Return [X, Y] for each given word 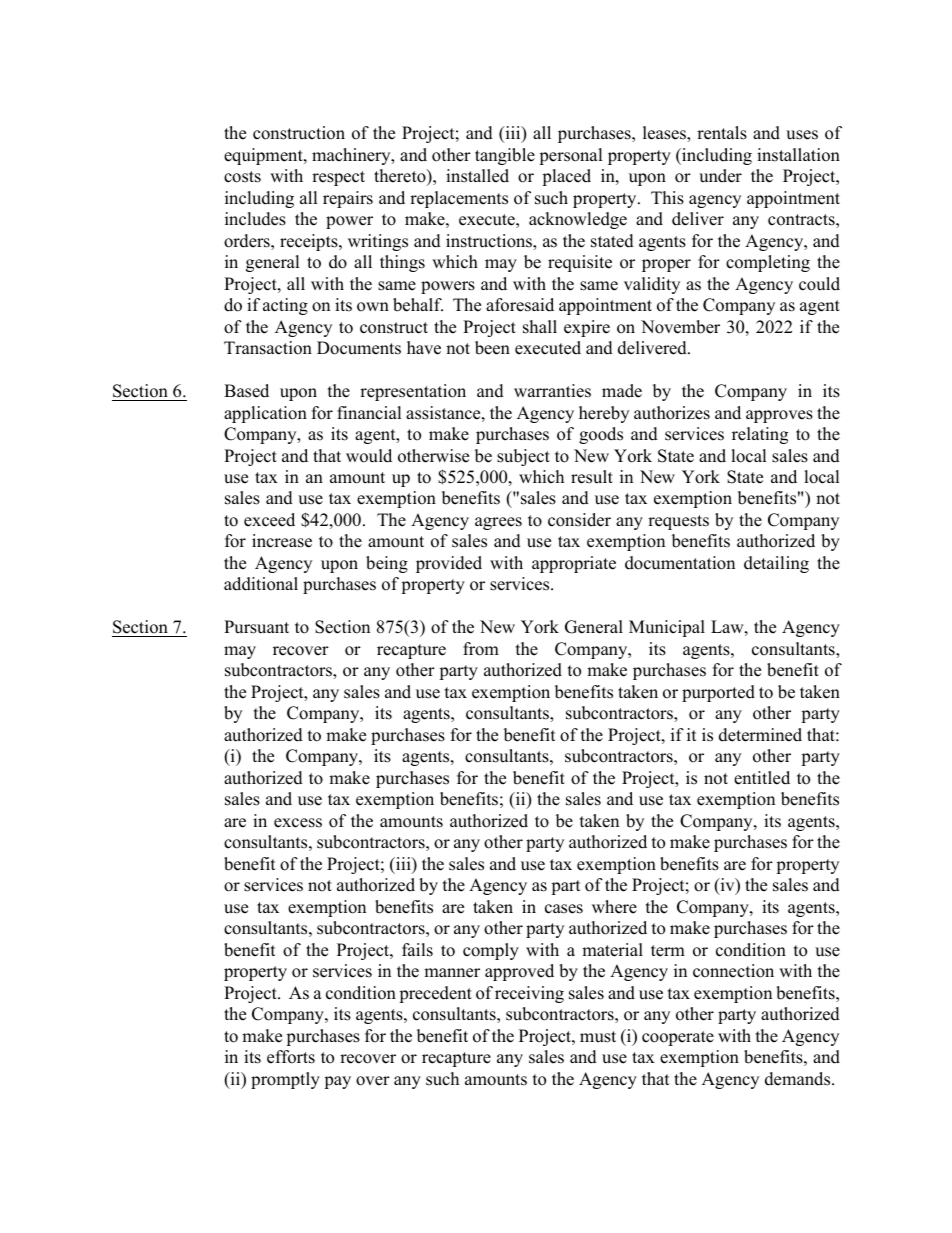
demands [799, 1079]
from [481, 649]
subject [523, 457]
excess [298, 823]
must [598, 1037]
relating [760, 435]
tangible [505, 156]
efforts [291, 1057]
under [720, 176]
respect [338, 178]
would [369, 456]
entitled [762, 778]
